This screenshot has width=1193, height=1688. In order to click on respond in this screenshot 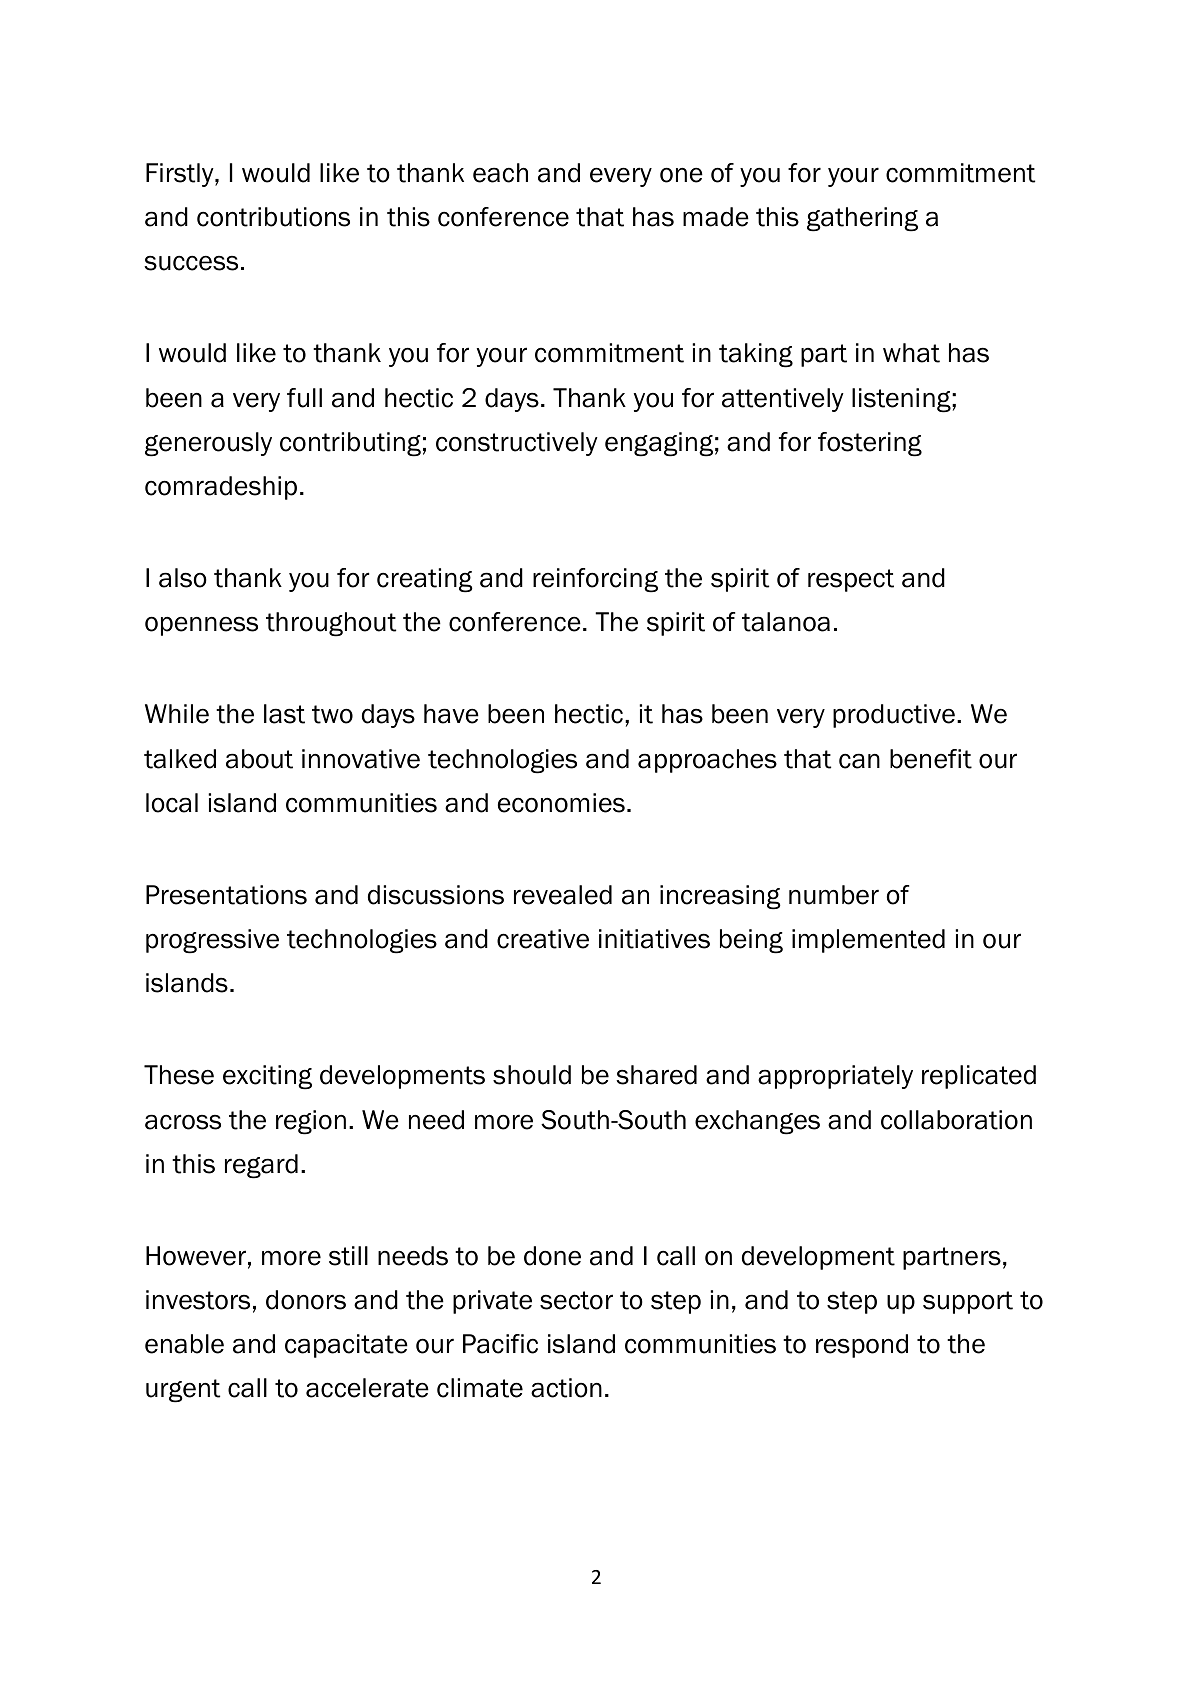, I will do `click(862, 1346)`.
